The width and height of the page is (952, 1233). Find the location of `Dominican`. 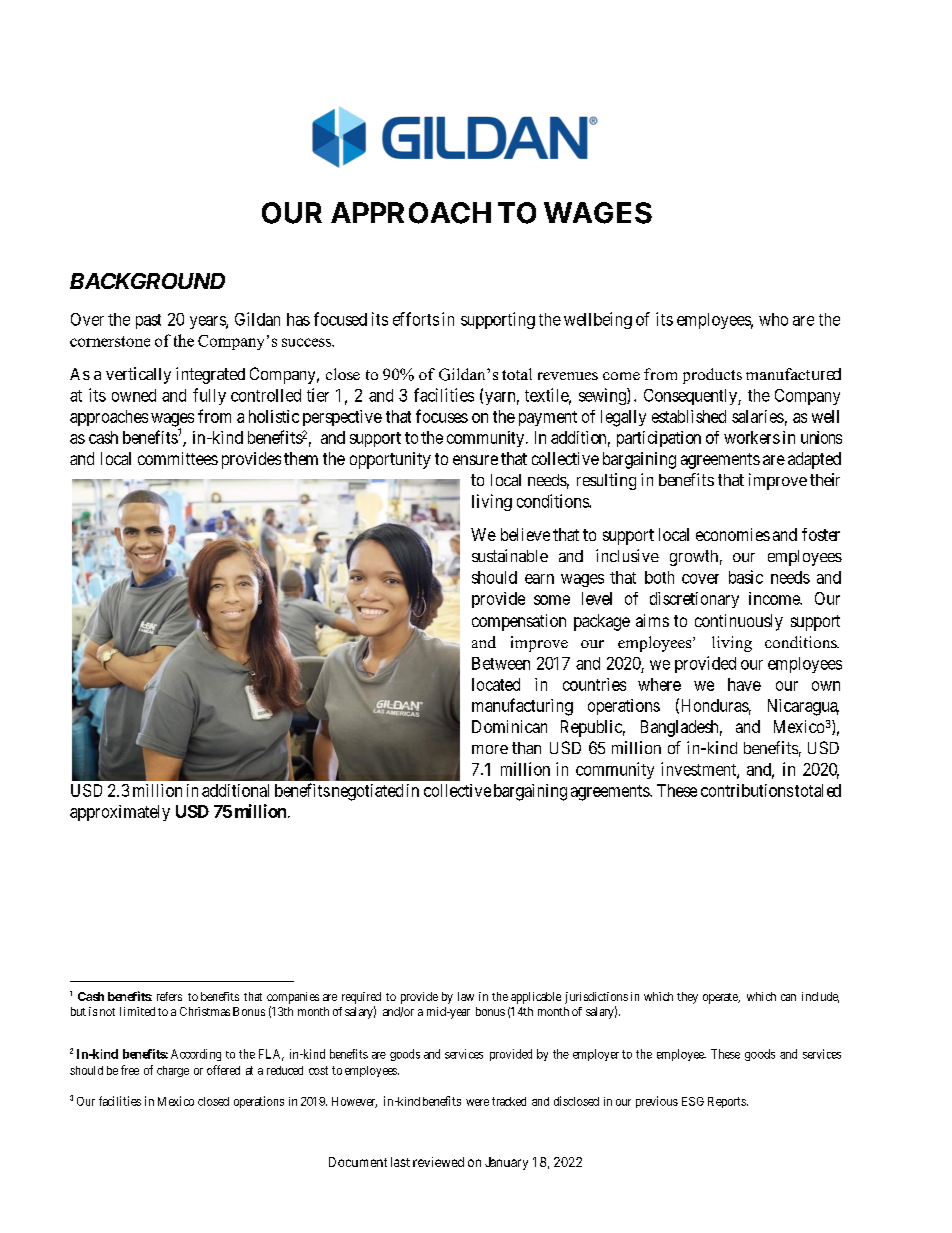

Dominican is located at coordinates (509, 726).
